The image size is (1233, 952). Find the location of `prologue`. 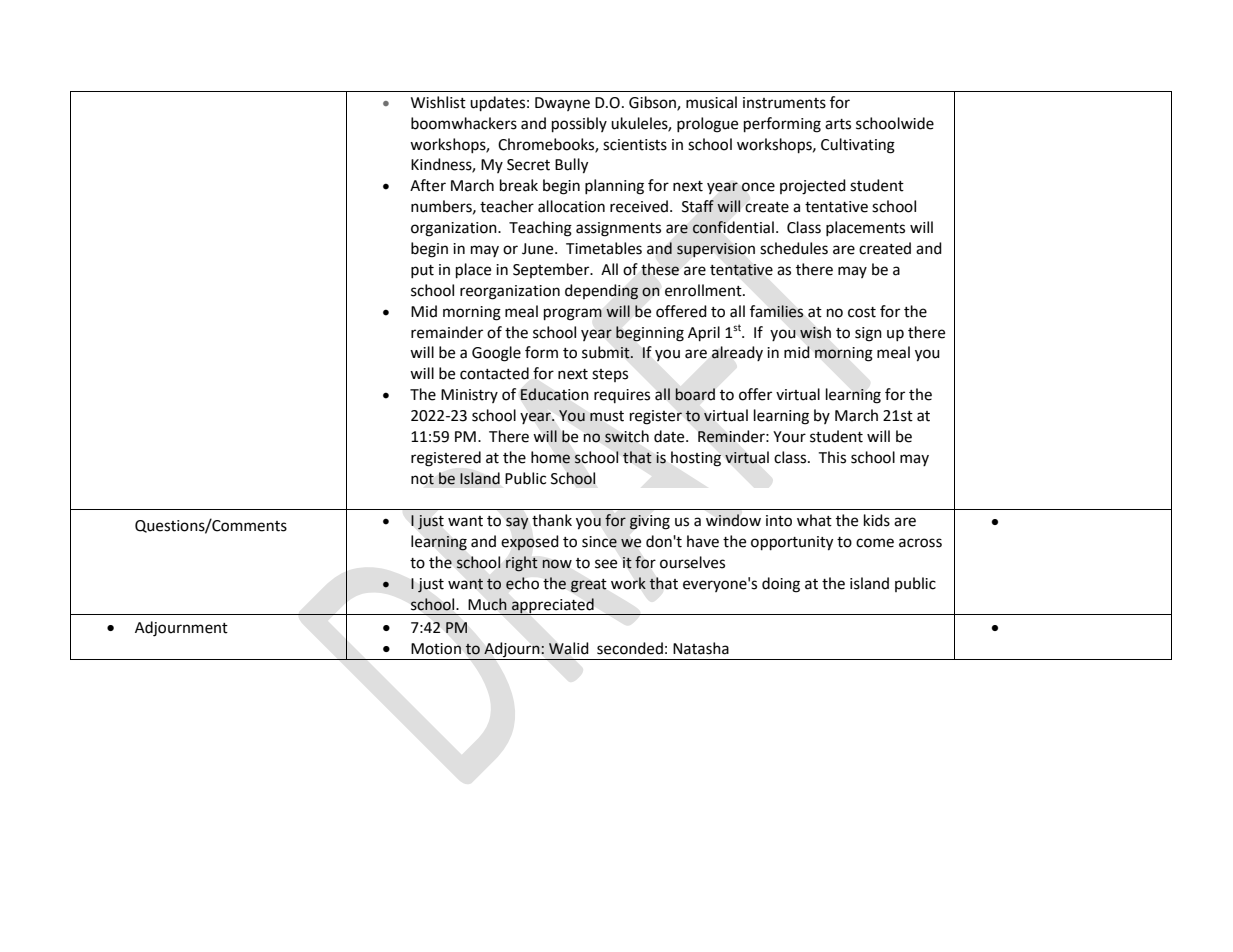

prologue is located at coordinates (707, 125).
